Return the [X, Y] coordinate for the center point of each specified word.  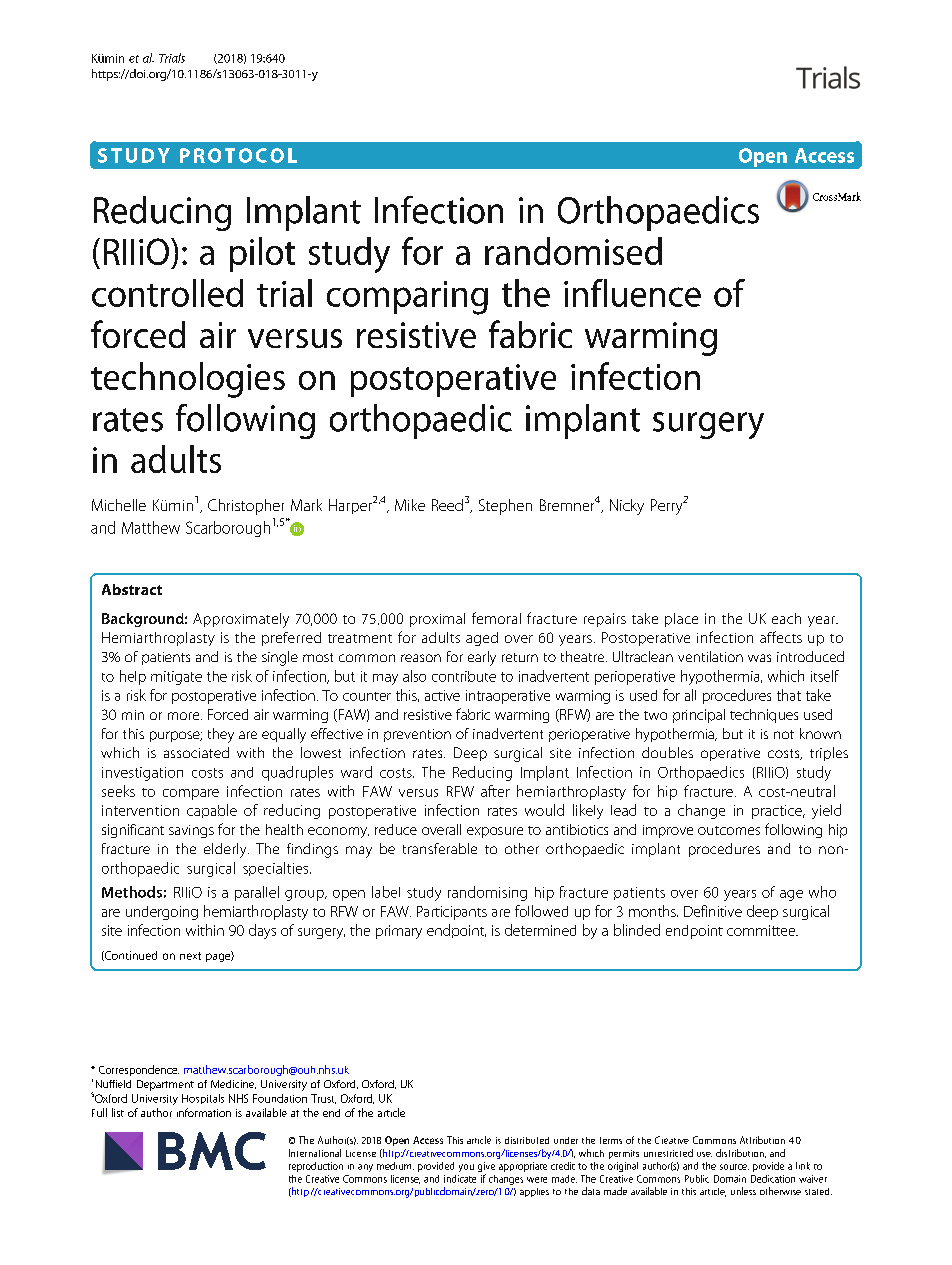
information [204, 1112]
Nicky [627, 507]
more [185, 716]
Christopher [246, 507]
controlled [167, 293]
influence [632, 293]
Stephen [505, 507]
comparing [407, 298]
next [190, 956]
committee [762, 930]
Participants [452, 913]
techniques [764, 716]
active [442, 695]
